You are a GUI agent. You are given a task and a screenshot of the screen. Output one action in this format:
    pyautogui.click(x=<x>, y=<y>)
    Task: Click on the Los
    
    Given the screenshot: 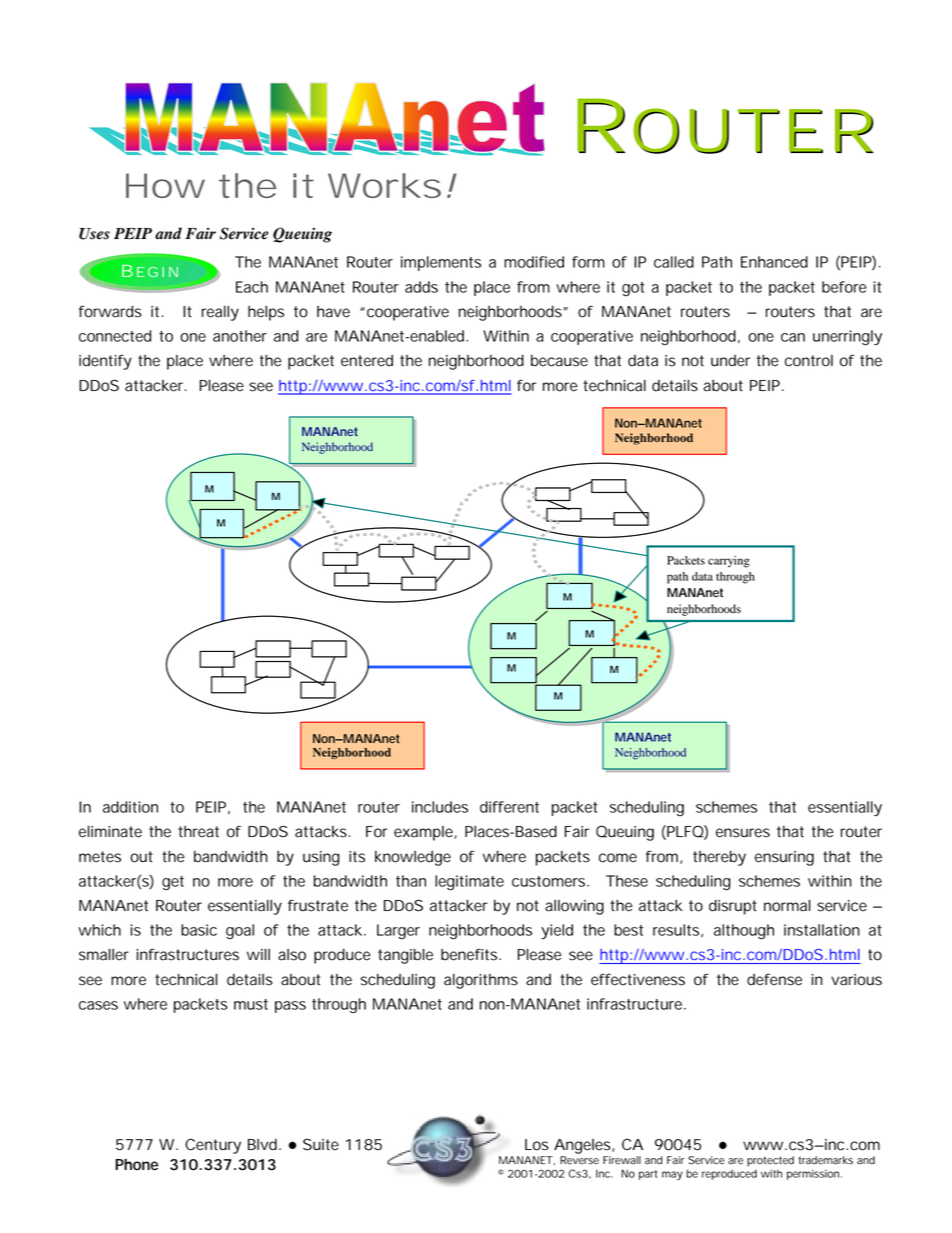 What is the action you would take?
    pyautogui.click(x=537, y=1145)
